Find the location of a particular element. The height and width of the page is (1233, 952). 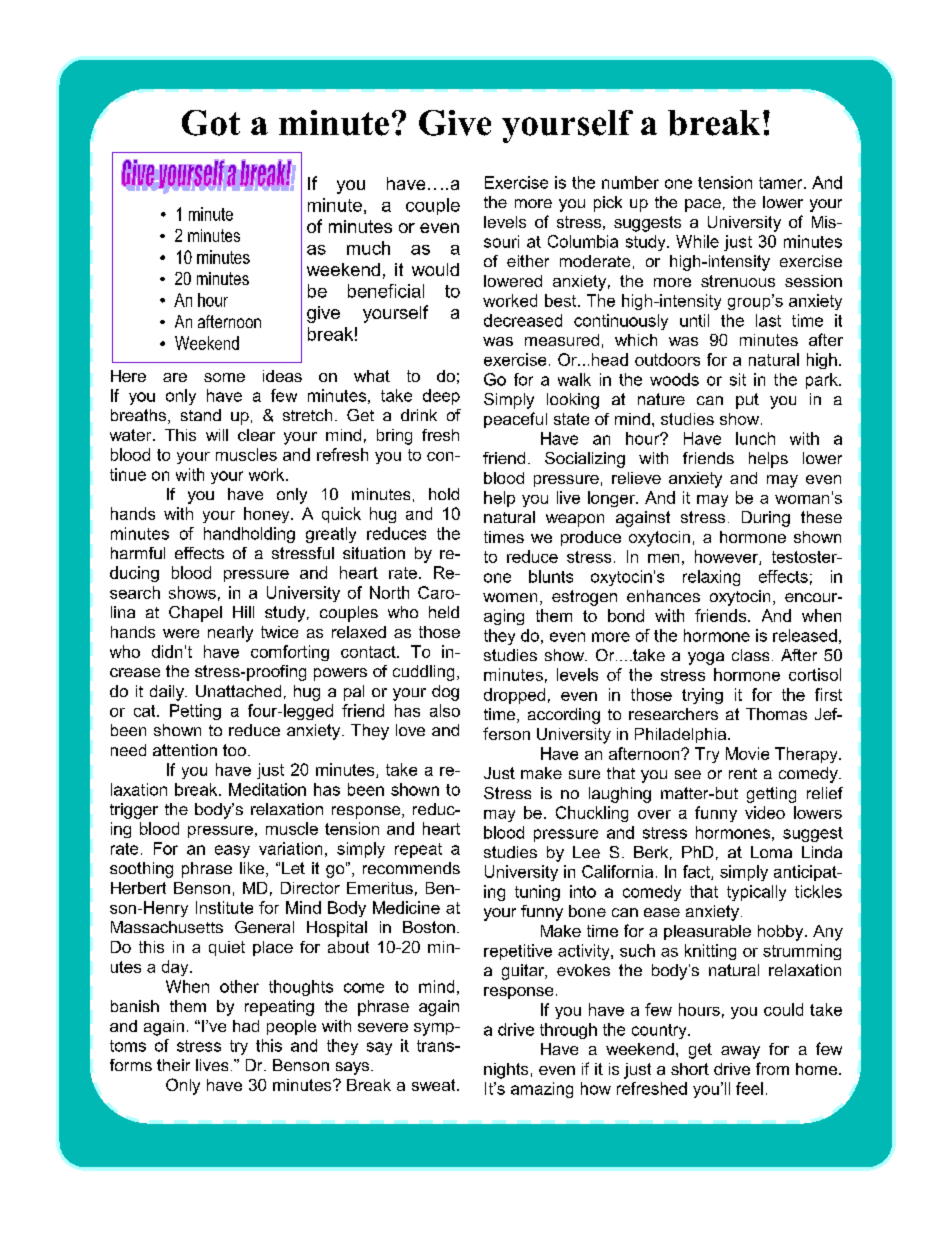

pick is located at coordinates (608, 204).
